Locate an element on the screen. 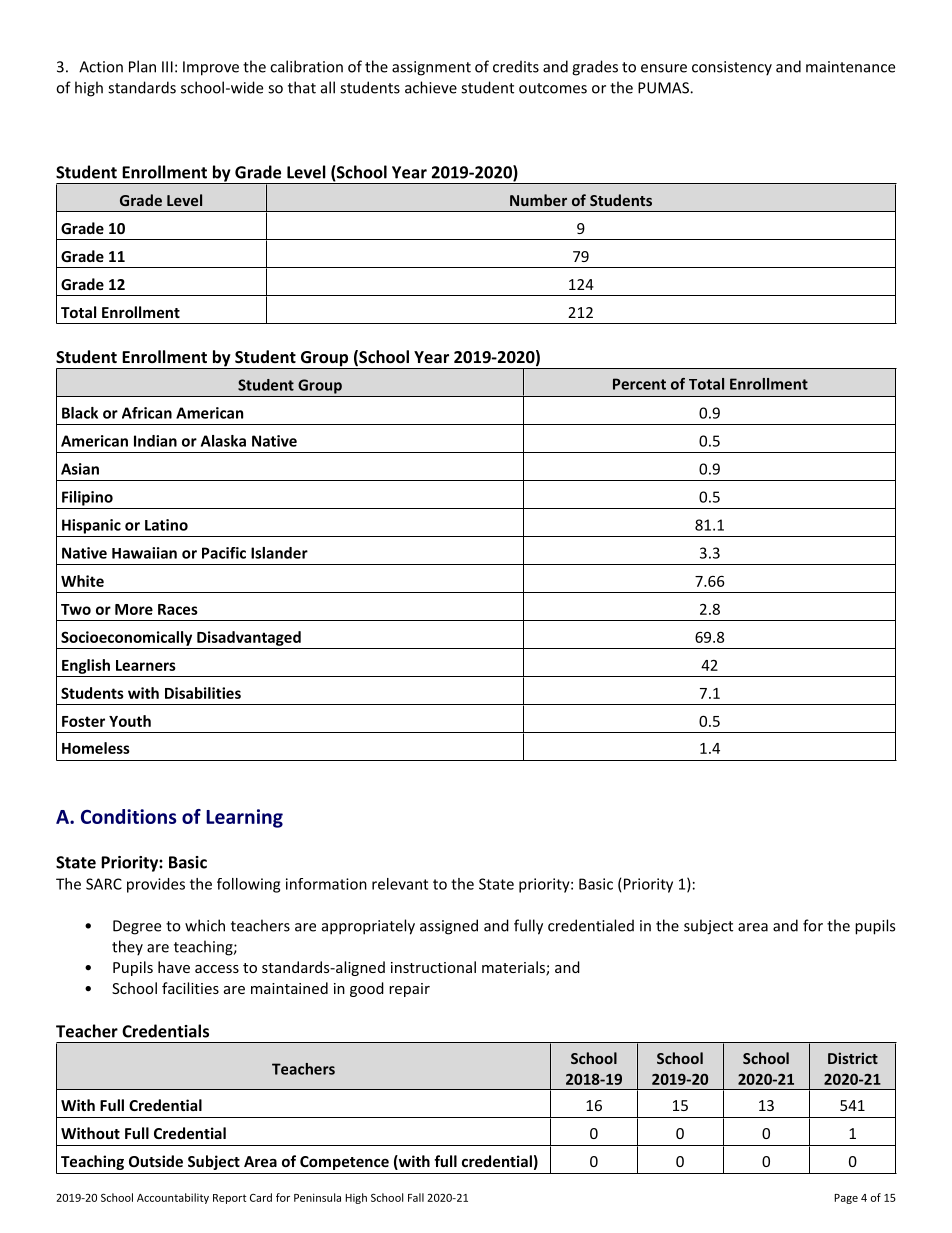 This screenshot has width=952, height=1233. Outside is located at coordinates (156, 1161).
